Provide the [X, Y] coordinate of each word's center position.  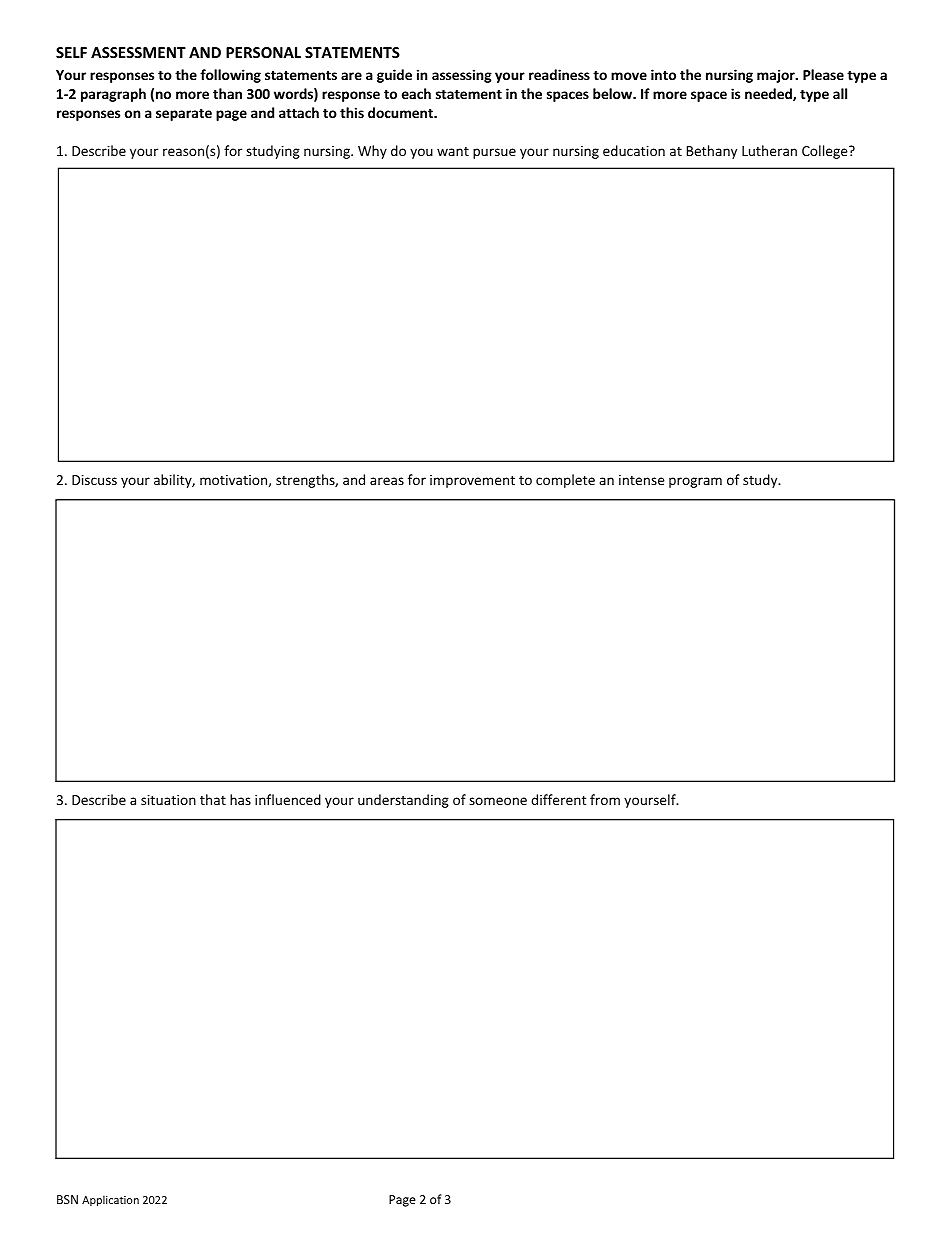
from [605, 799]
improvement [472, 481]
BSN [67, 1199]
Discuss [94, 480]
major [777, 76]
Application [110, 1200]
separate [184, 115]
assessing [462, 76]
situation [168, 800]
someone [498, 801]
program [695, 482]
